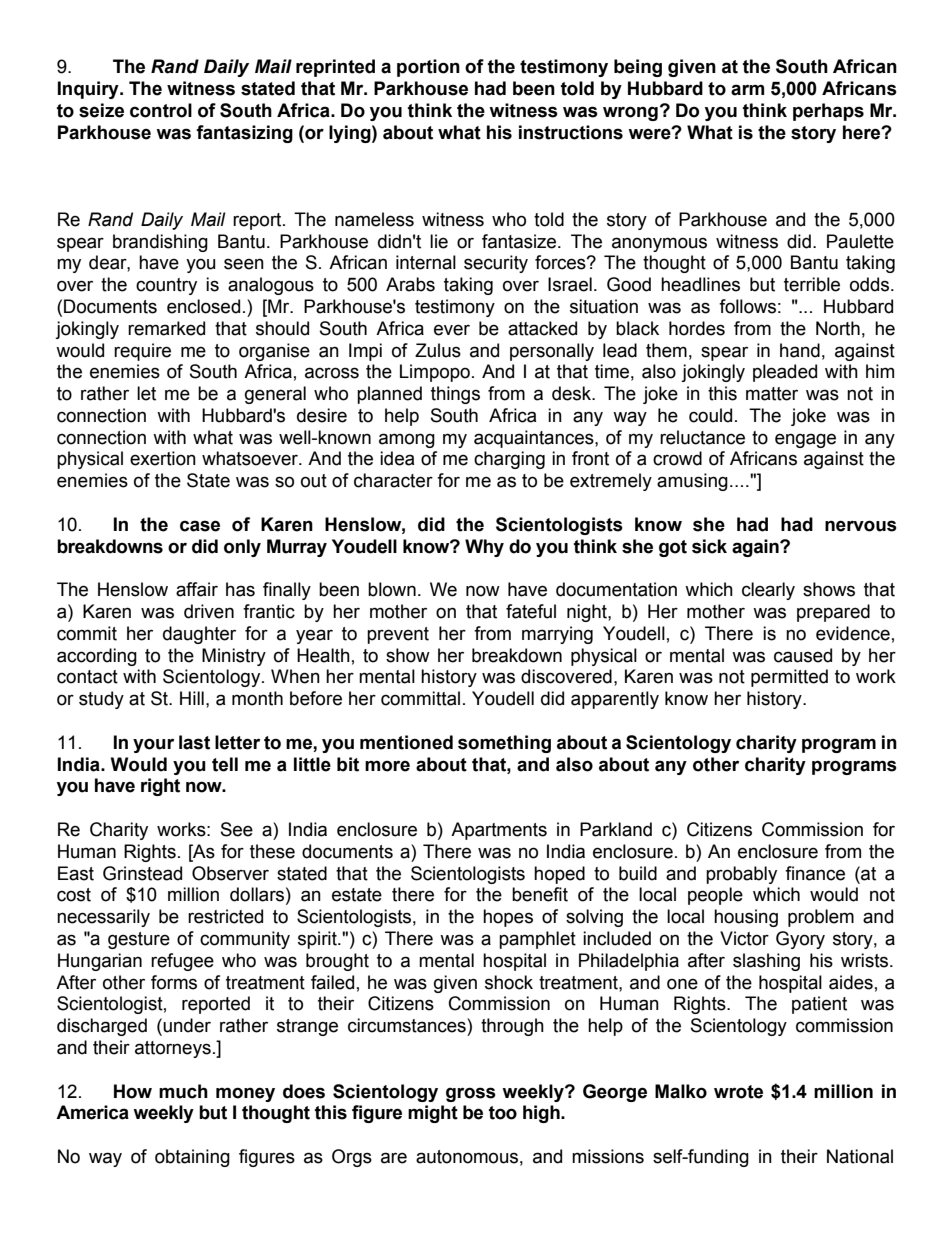  What do you see at coordinates (428, 68) in the screenshot?
I see `portion` at bounding box center [428, 68].
